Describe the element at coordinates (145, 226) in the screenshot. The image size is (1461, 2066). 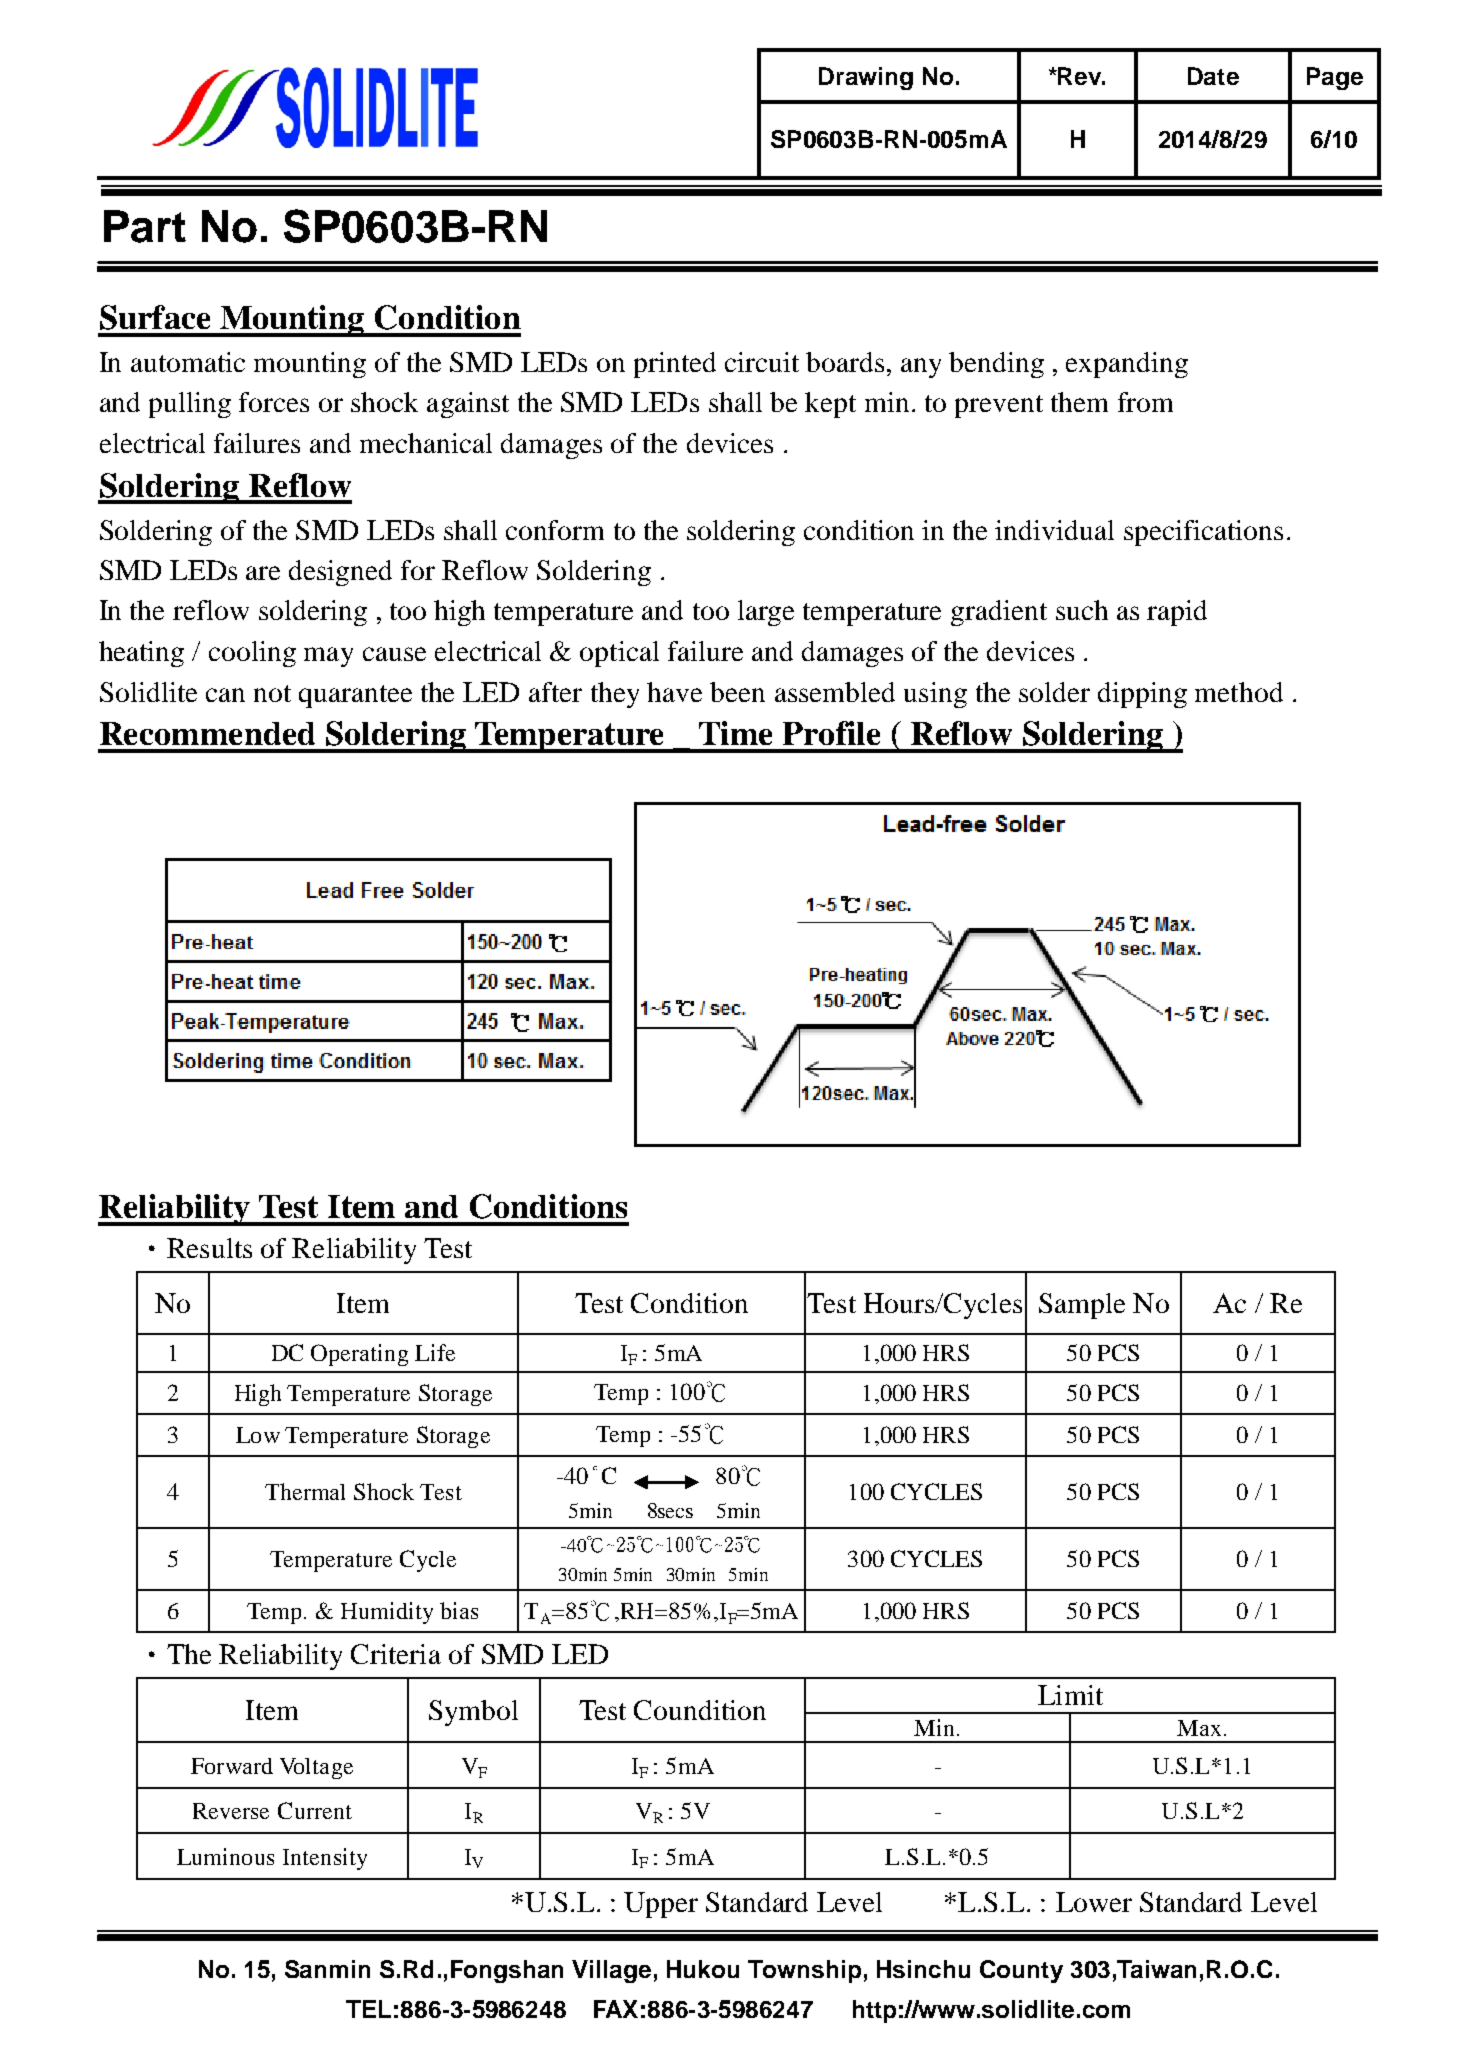
I see `Part` at that location.
